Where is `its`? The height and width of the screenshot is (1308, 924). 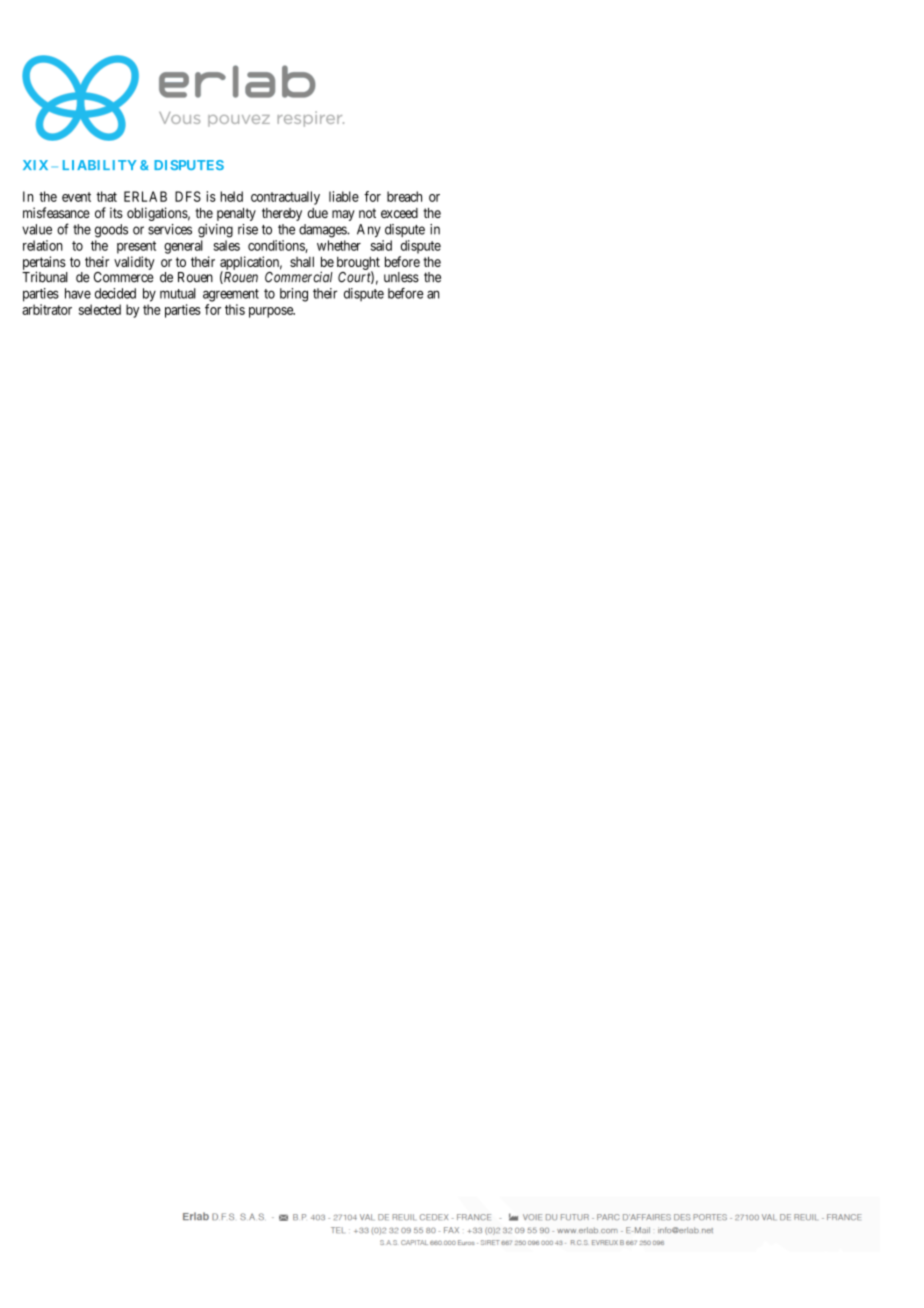
its is located at coordinates (116, 212).
